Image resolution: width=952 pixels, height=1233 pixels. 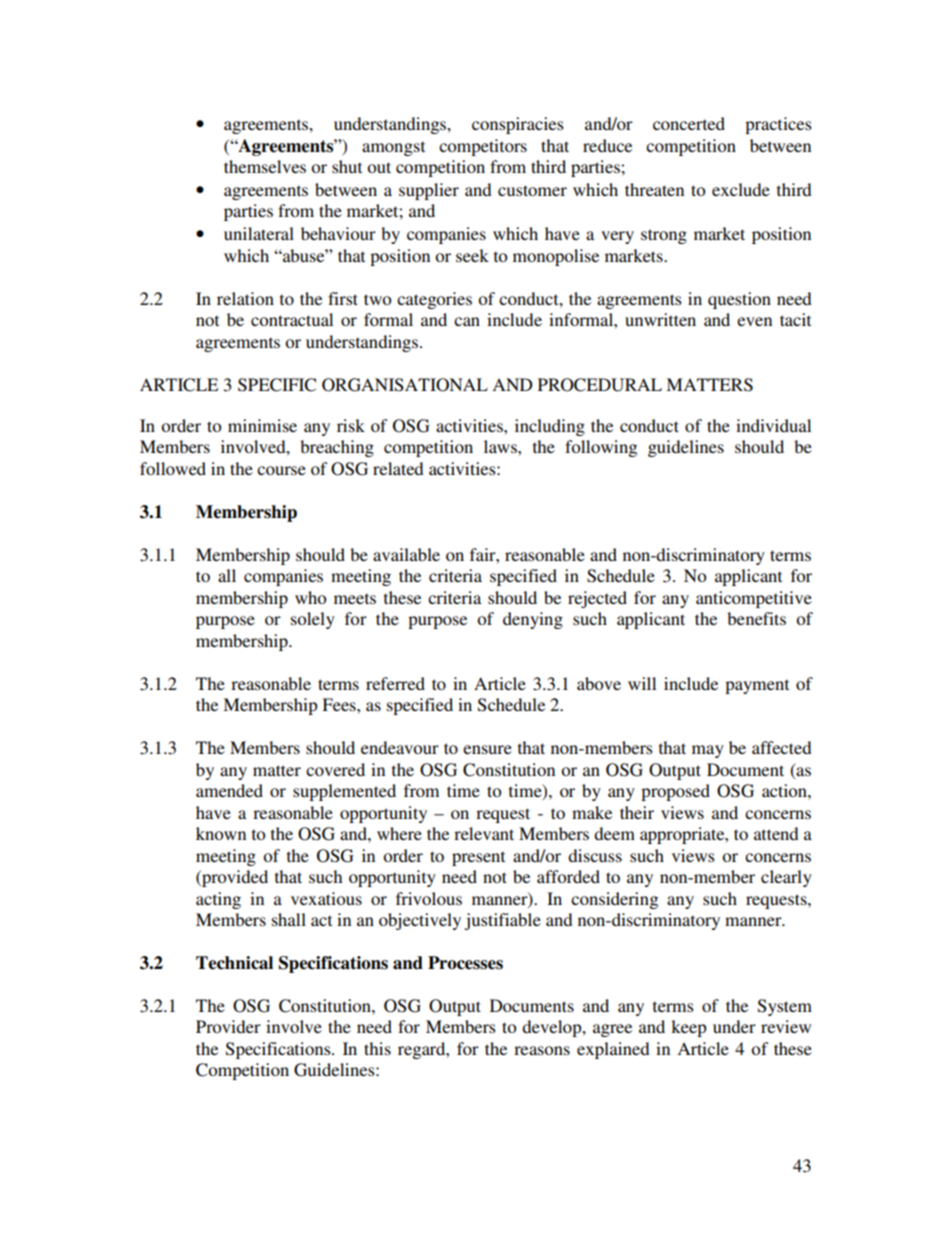 What do you see at coordinates (228, 1026) in the document?
I see `Provider` at bounding box center [228, 1026].
